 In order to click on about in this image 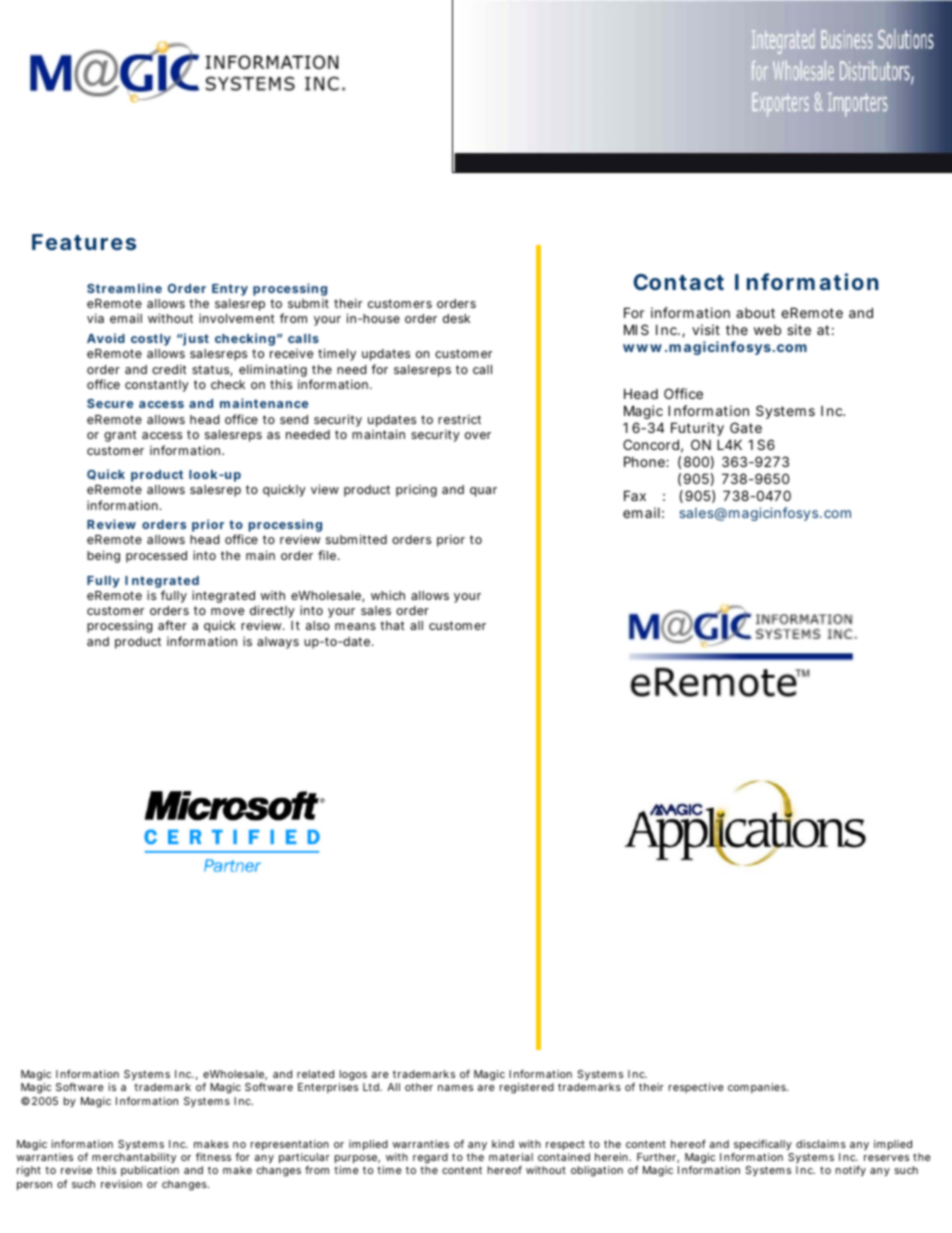, I will do `click(755, 313)`.
